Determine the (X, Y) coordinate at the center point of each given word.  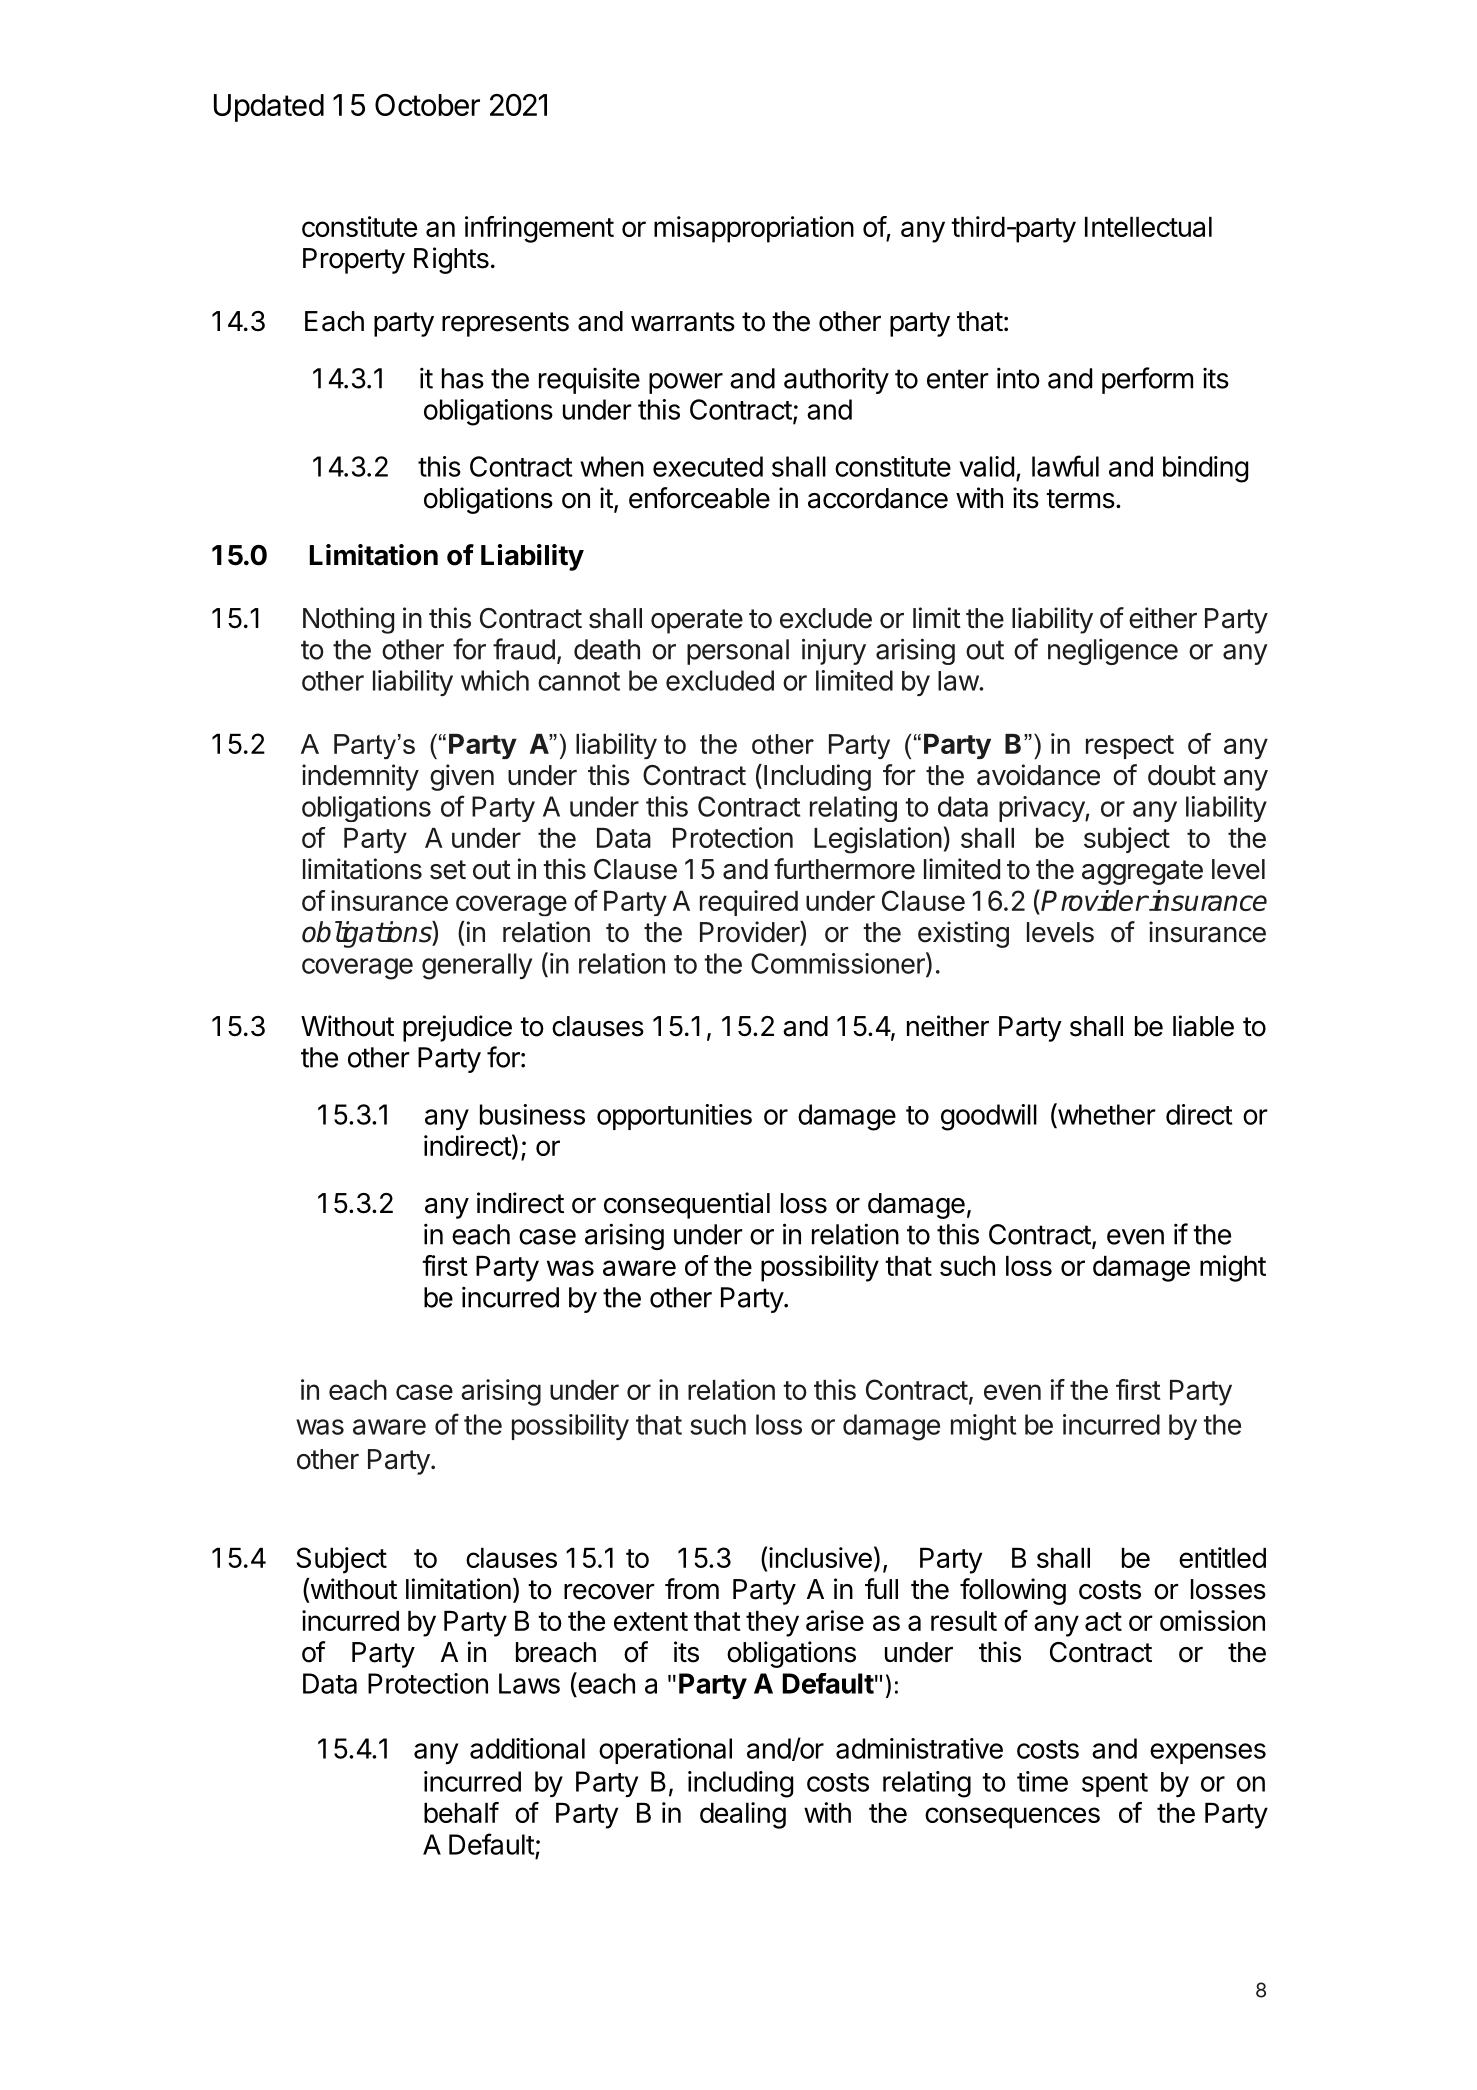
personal (738, 652)
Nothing (348, 620)
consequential (687, 1205)
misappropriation (754, 229)
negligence (1113, 652)
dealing (743, 1815)
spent (1115, 1785)
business (532, 1114)
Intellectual (1148, 227)
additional (527, 1748)
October (427, 105)
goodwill (989, 1117)
